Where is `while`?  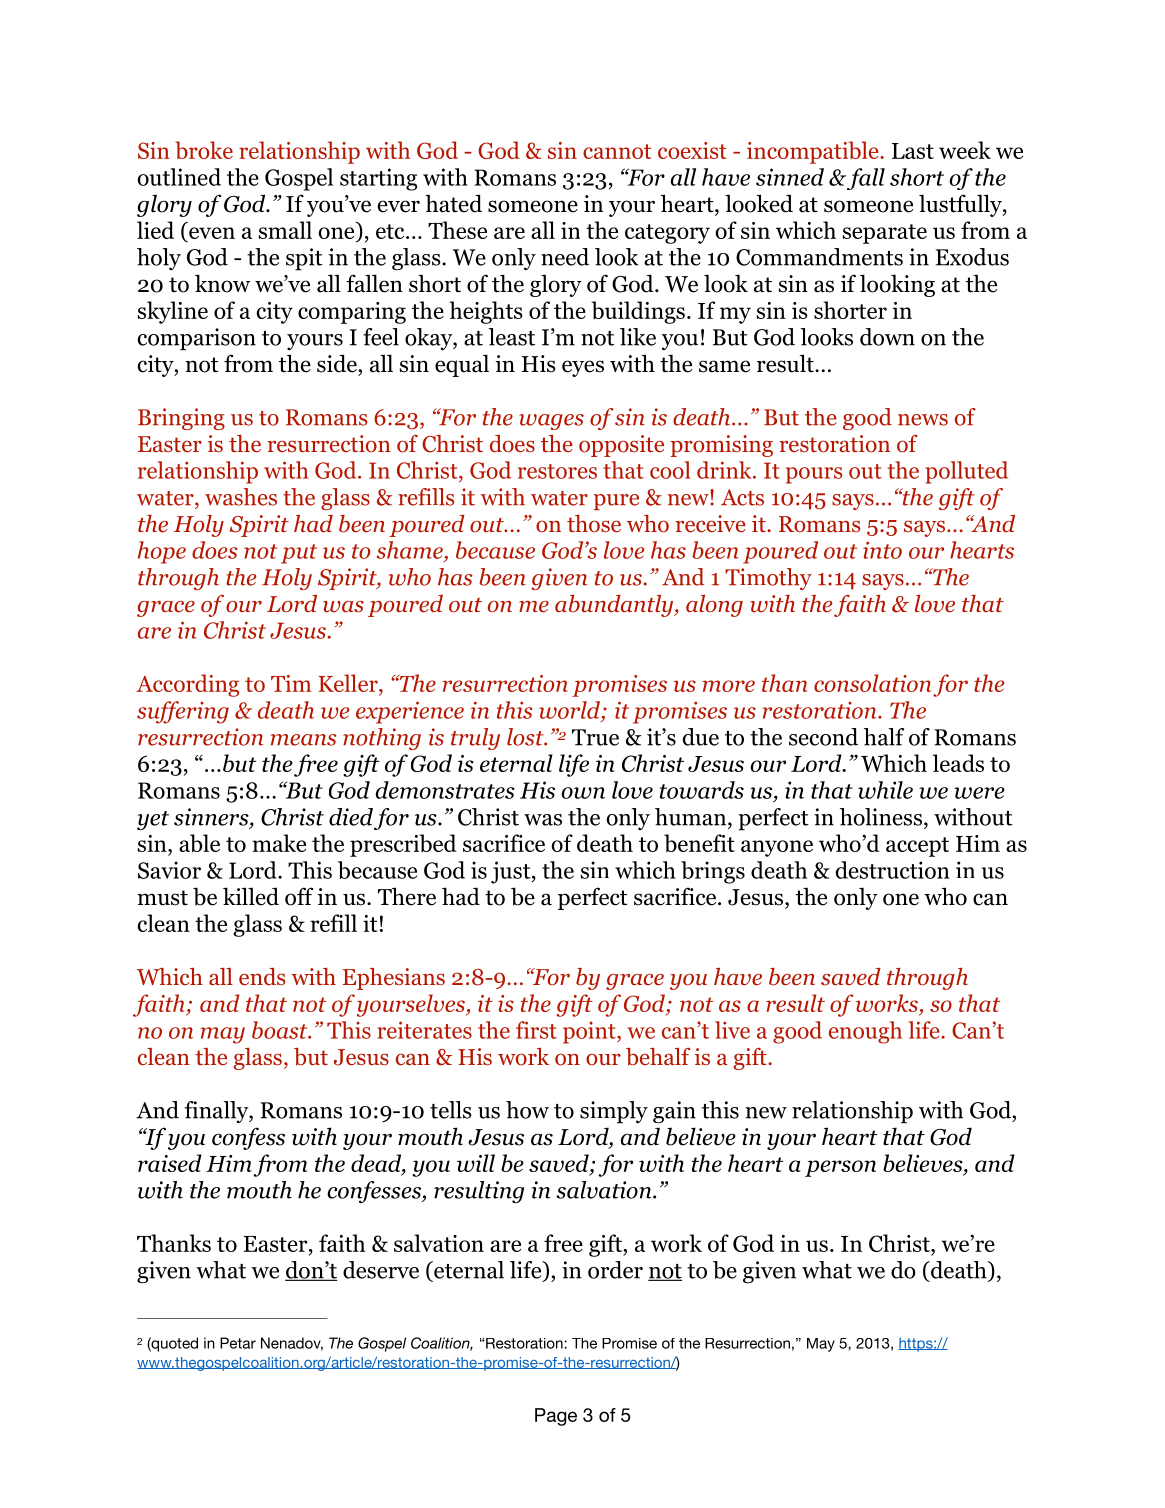 while is located at coordinates (885, 790).
